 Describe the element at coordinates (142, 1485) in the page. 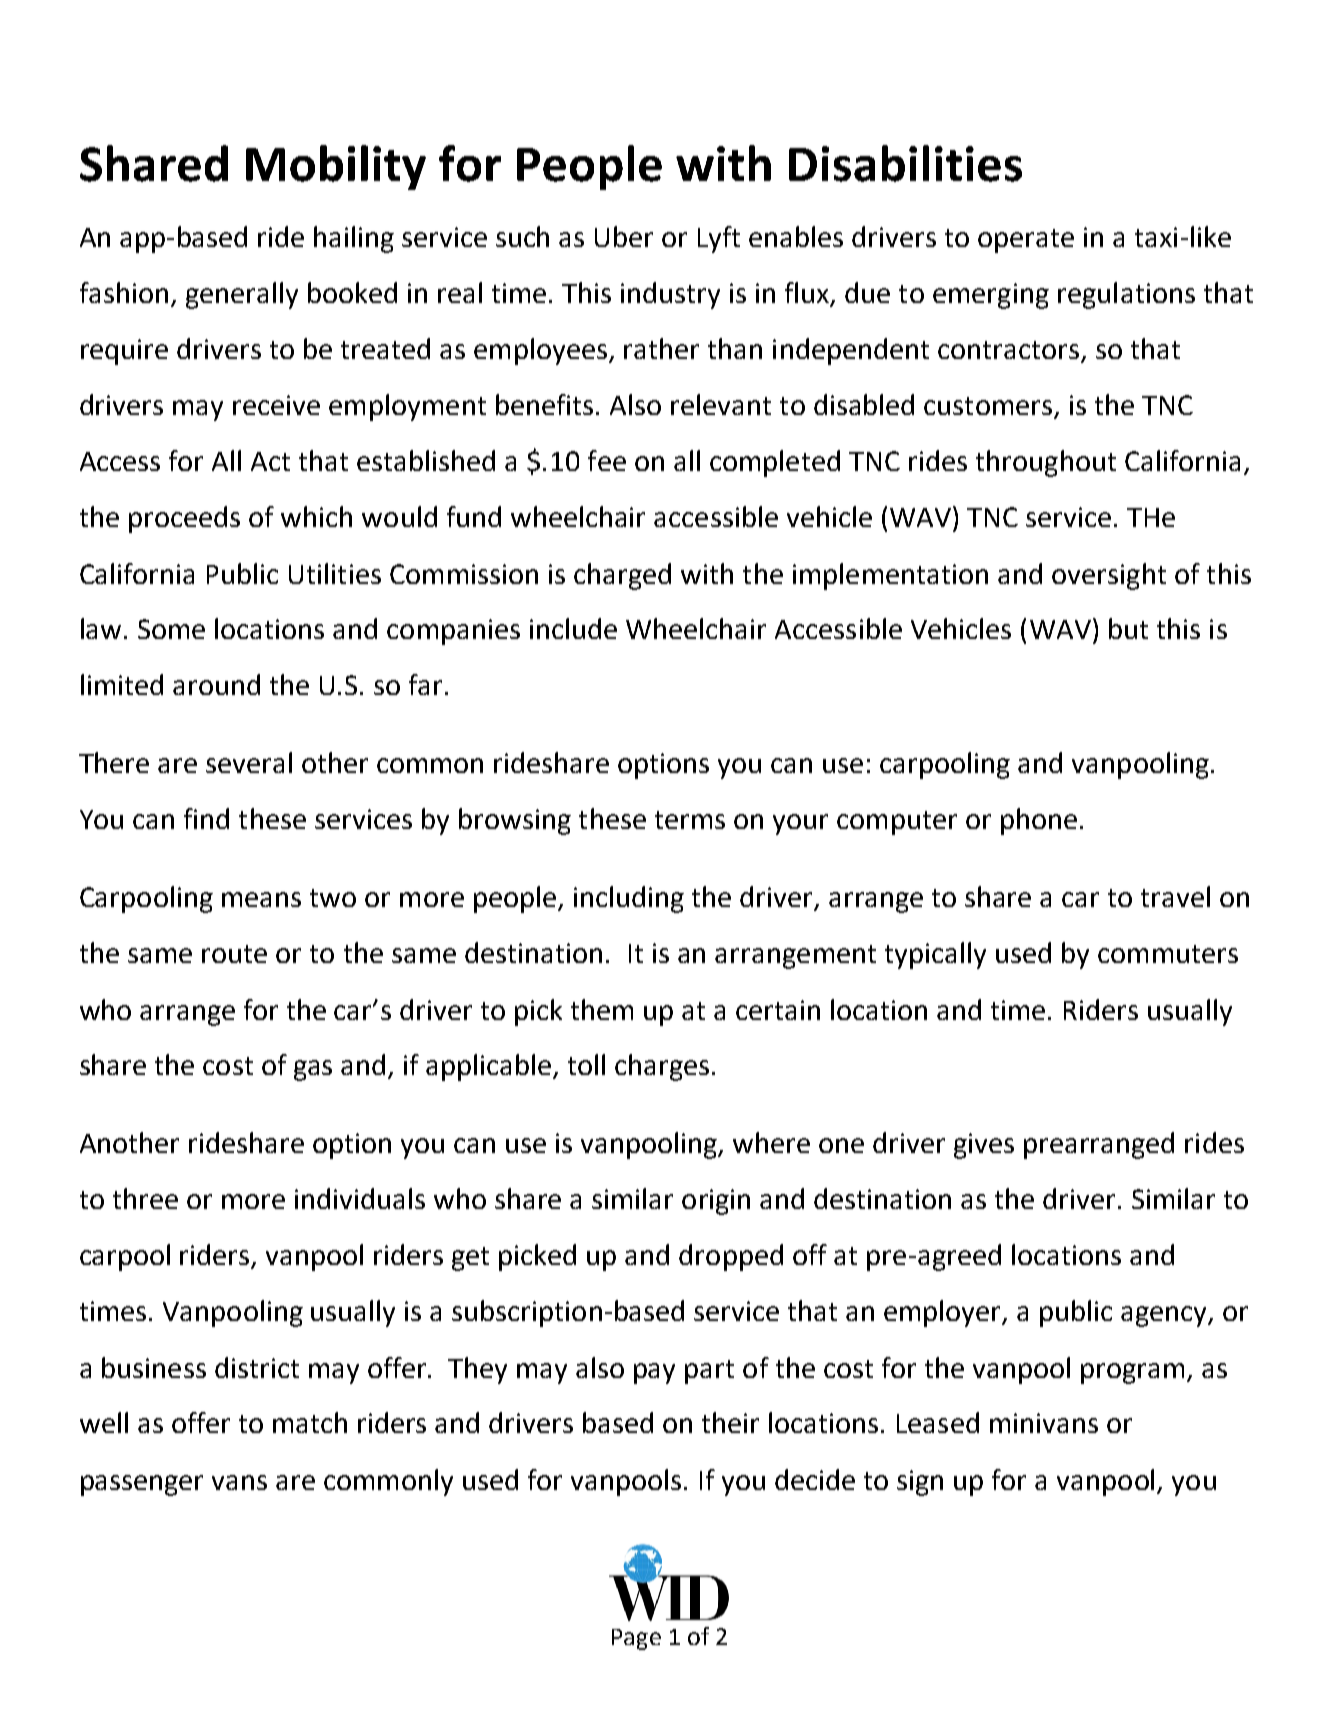

I see `passenger` at that location.
